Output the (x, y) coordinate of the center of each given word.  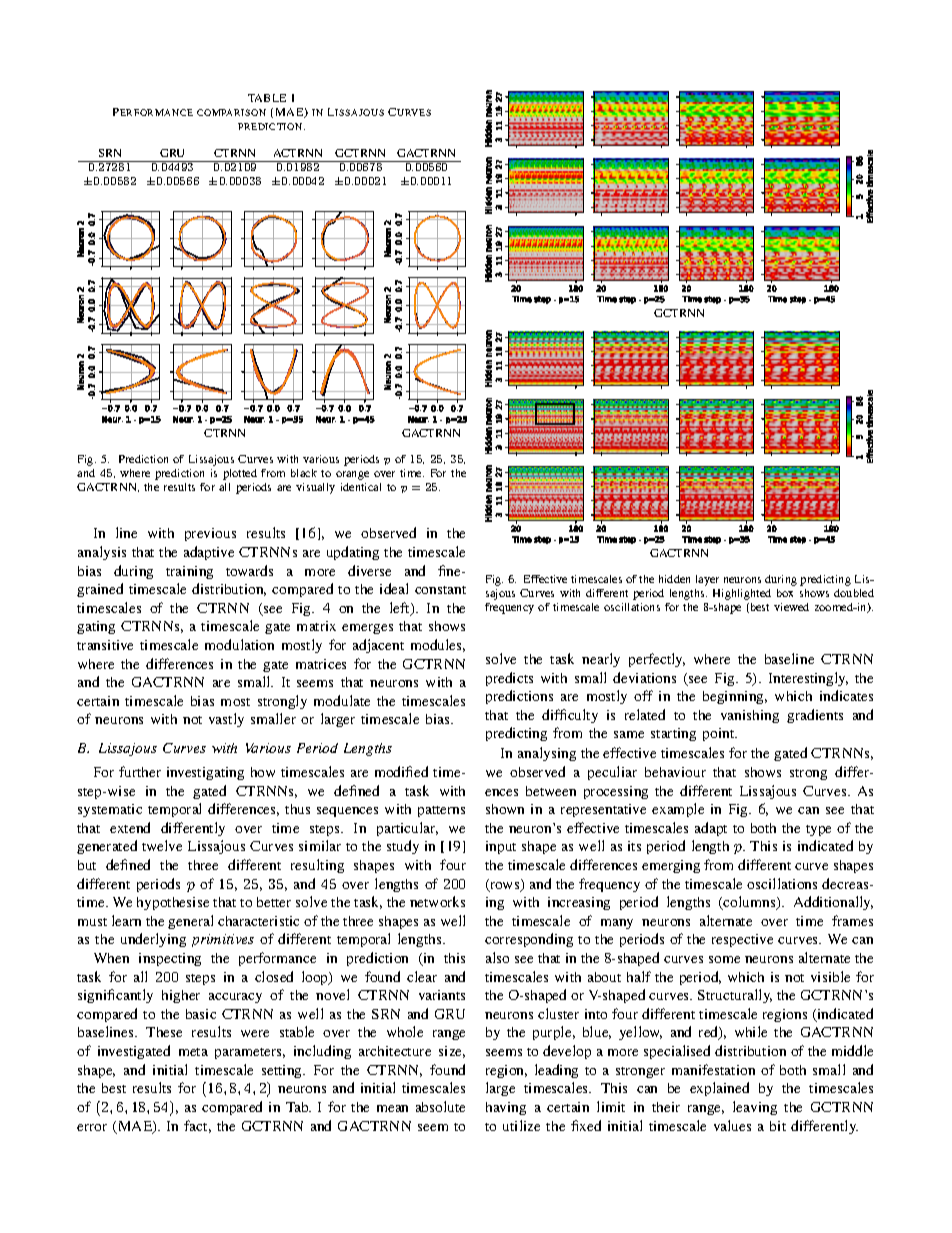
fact (197, 1126)
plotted (240, 474)
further (140, 771)
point (720, 734)
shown (505, 809)
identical (361, 487)
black (304, 473)
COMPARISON (231, 112)
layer (707, 580)
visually (315, 488)
